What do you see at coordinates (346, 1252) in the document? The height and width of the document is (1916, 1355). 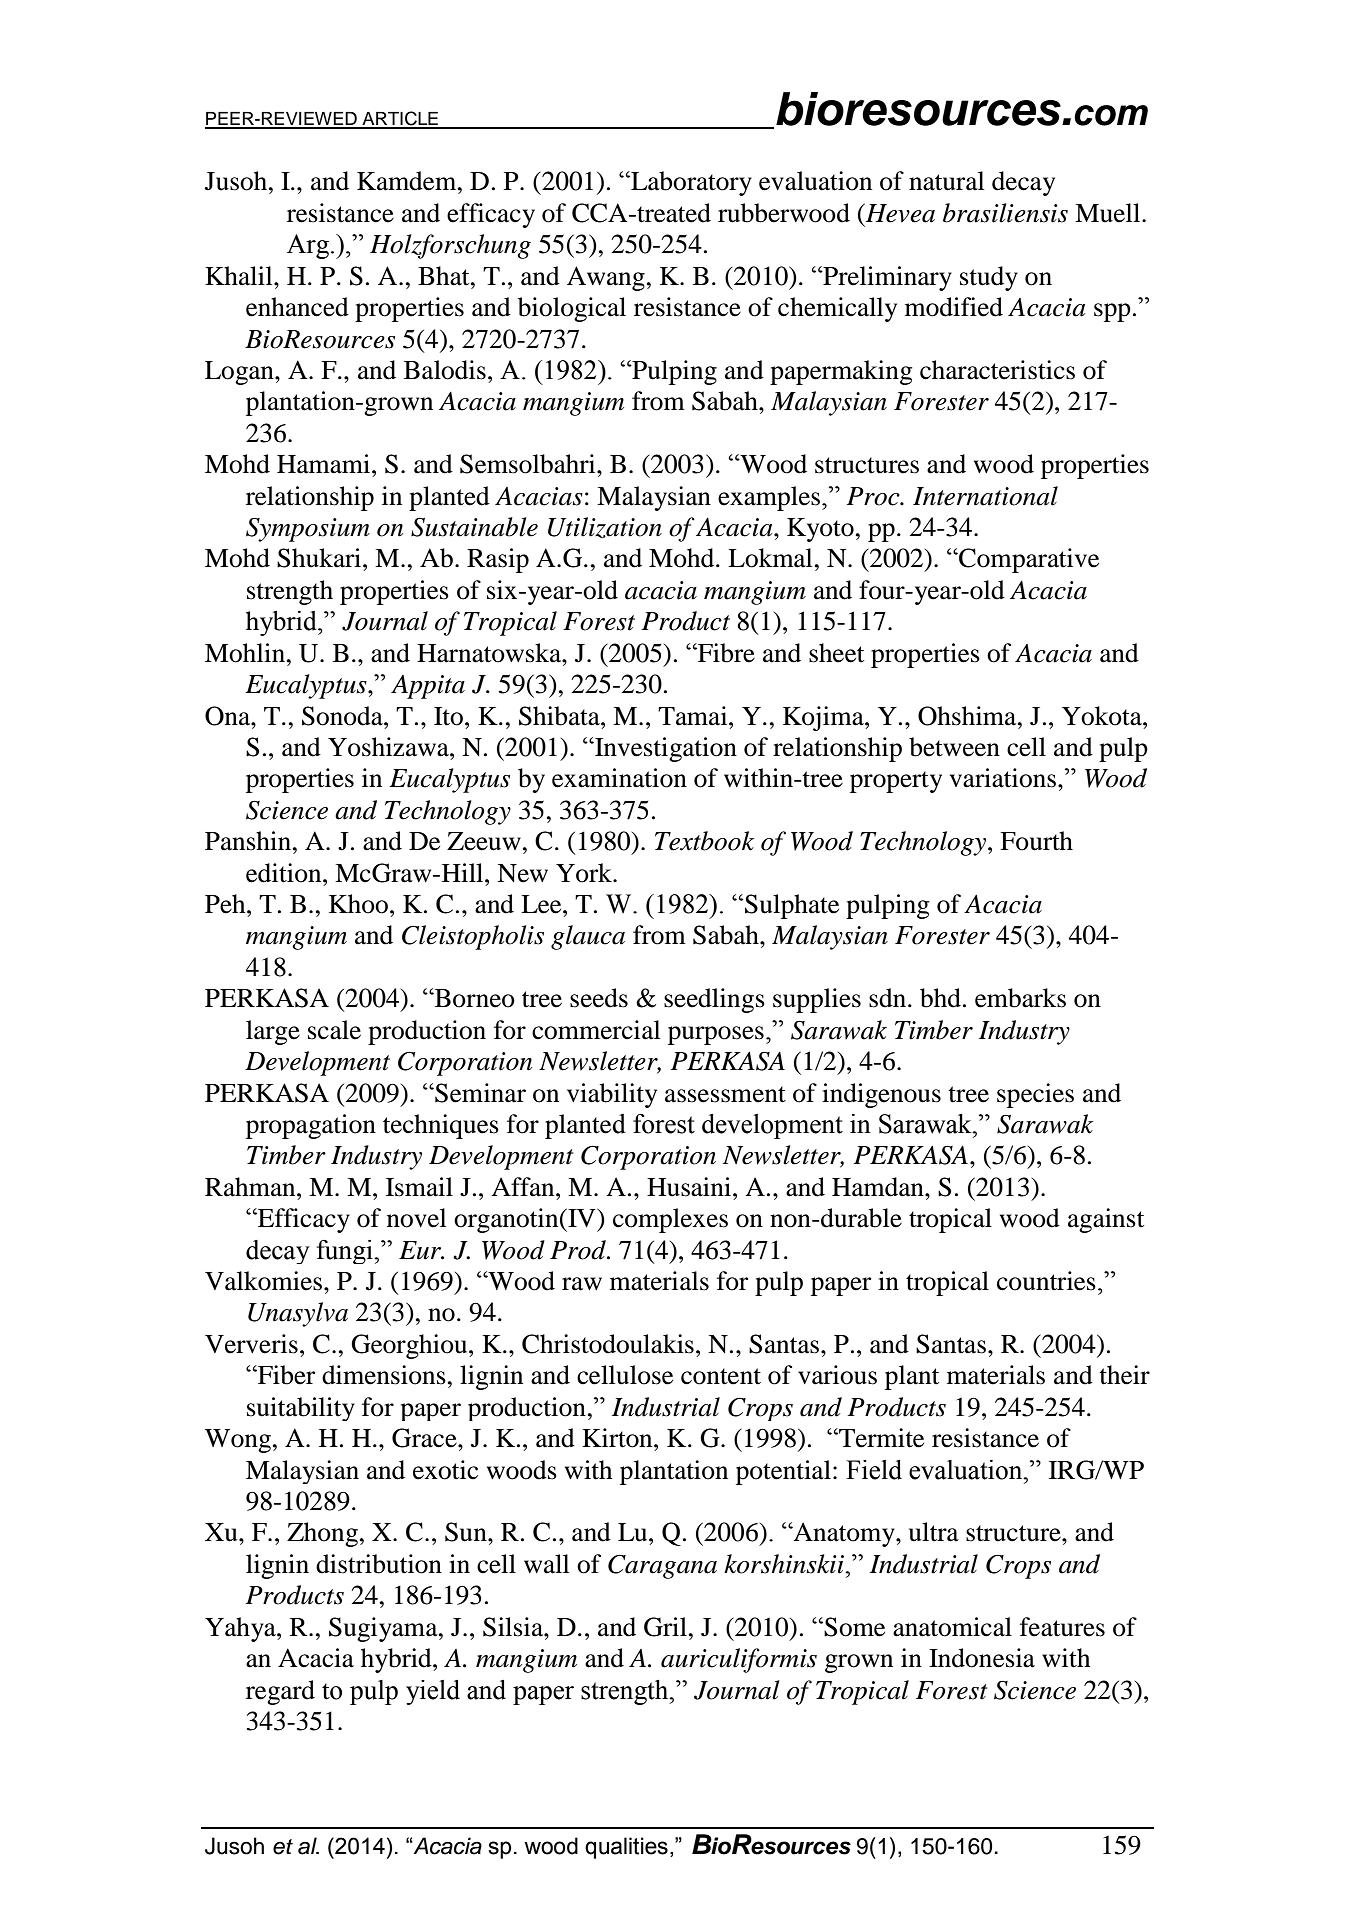 I see `fungi` at bounding box center [346, 1252].
